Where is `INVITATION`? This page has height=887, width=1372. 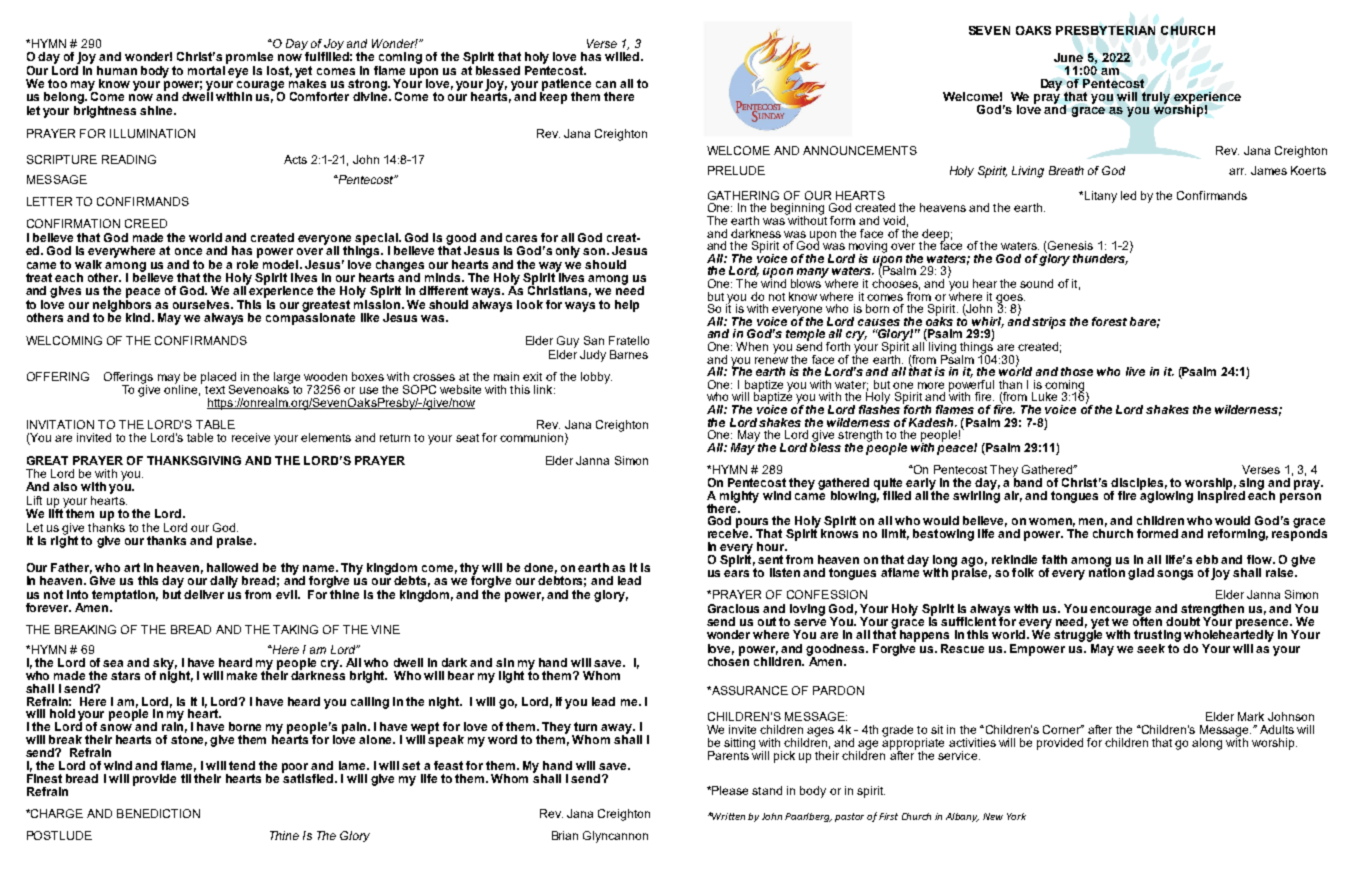
INVITATION is located at coordinates (60, 424).
